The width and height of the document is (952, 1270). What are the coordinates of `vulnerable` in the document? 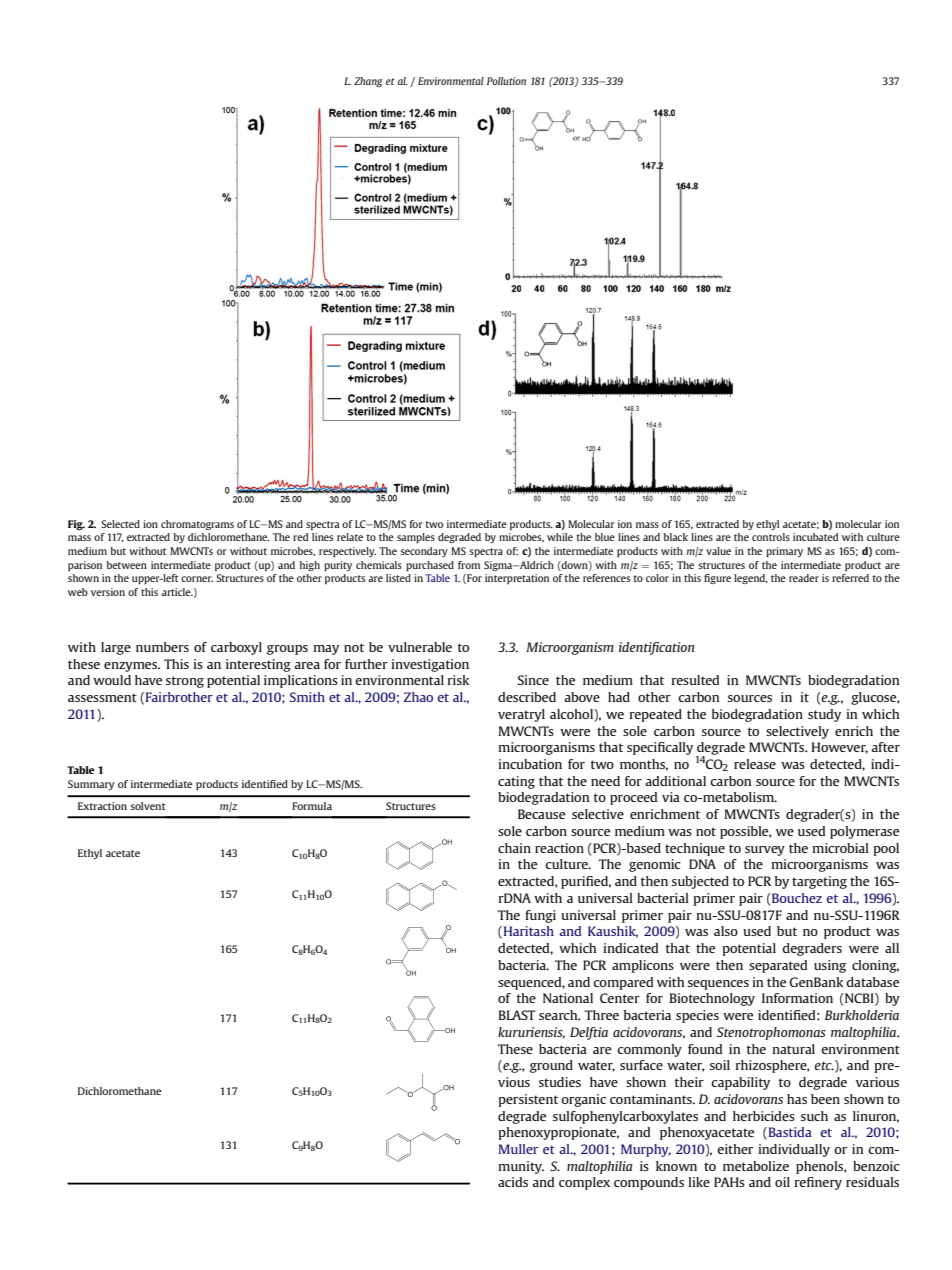 It's located at (420, 647).
